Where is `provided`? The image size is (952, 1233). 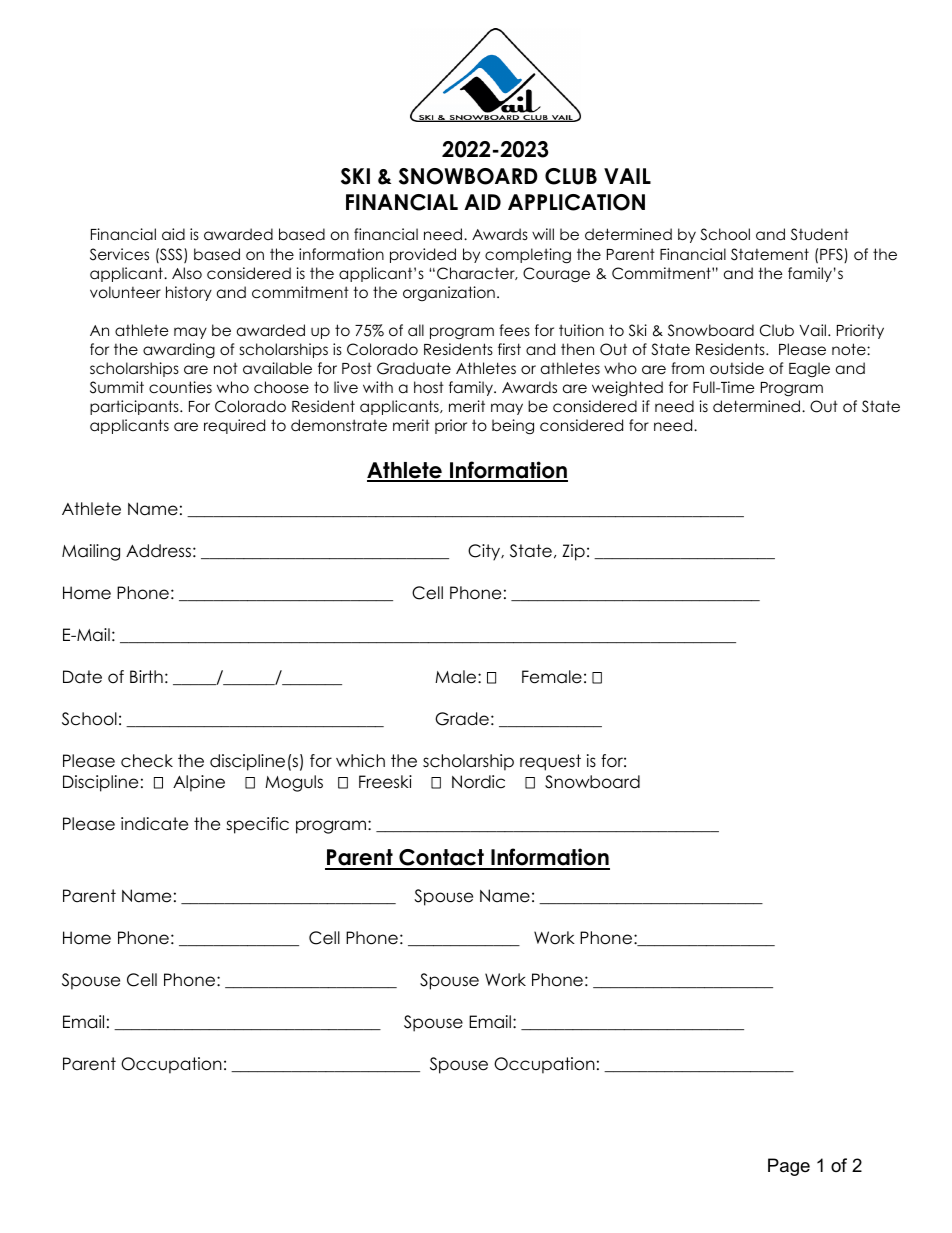
provided is located at coordinates (423, 255).
